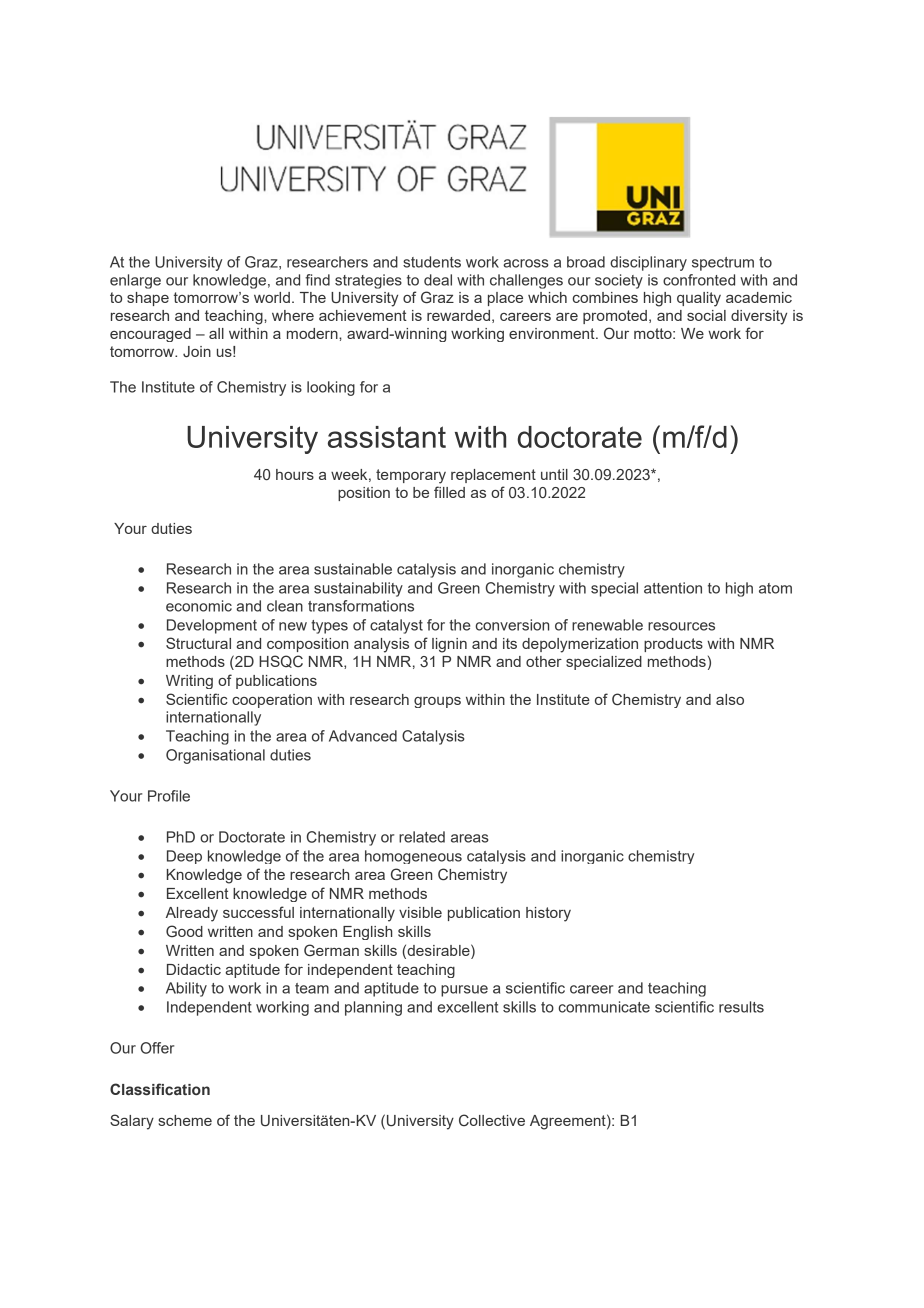  What do you see at coordinates (295, 474) in the page?
I see `hours` at bounding box center [295, 474].
